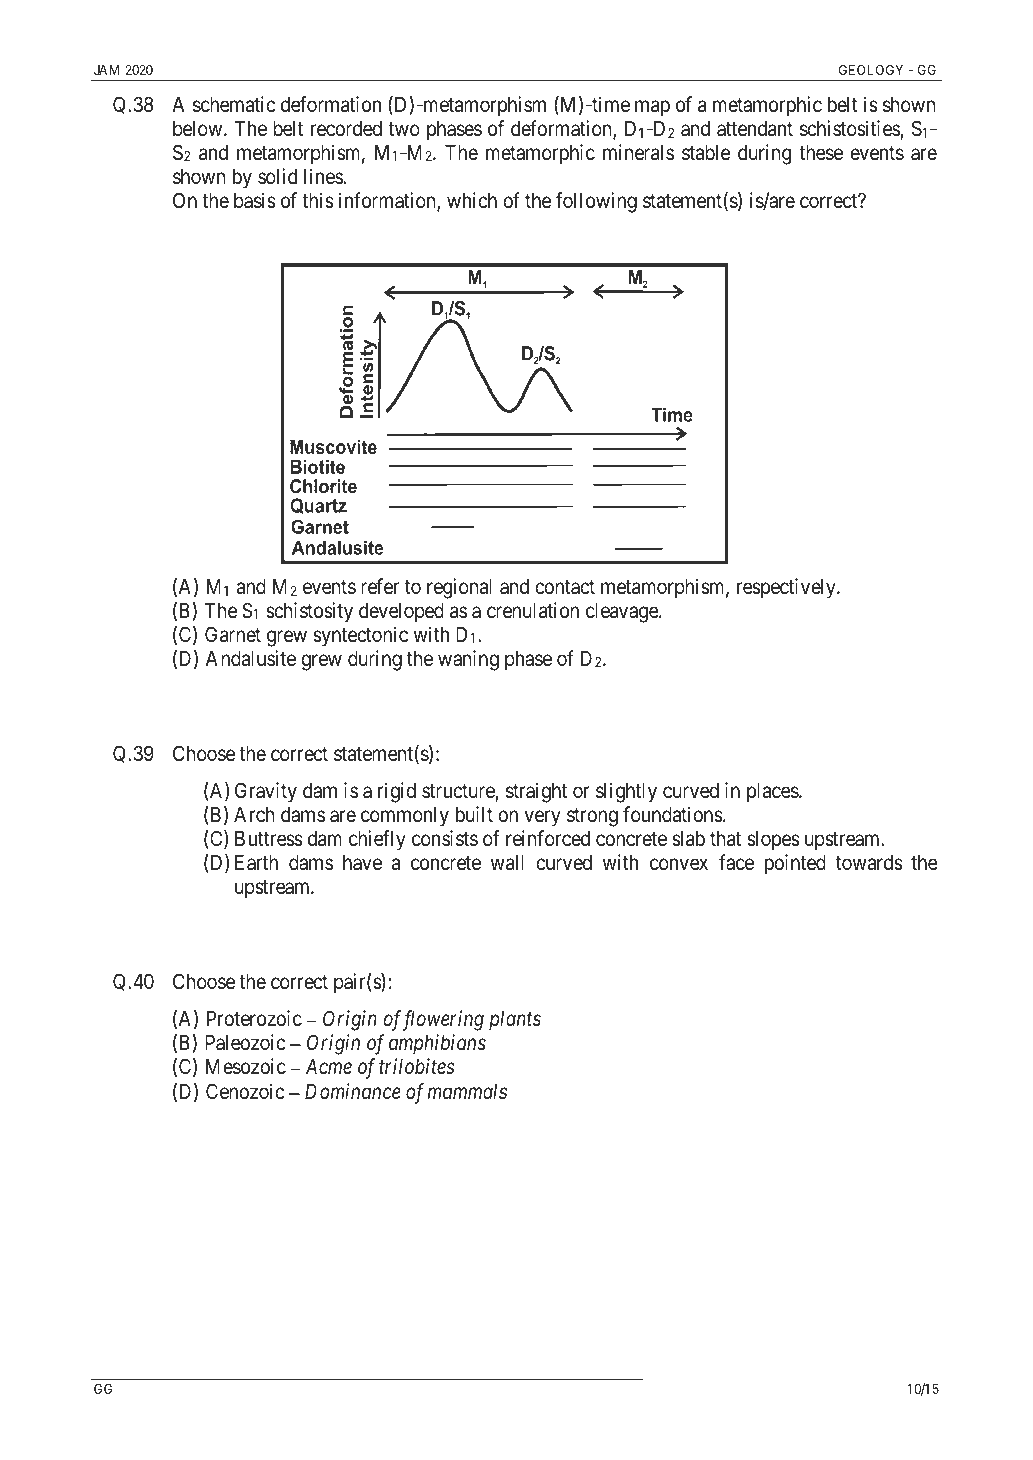 The width and height of the screenshot is (1033, 1460). I want to click on respectively, so click(787, 588).
